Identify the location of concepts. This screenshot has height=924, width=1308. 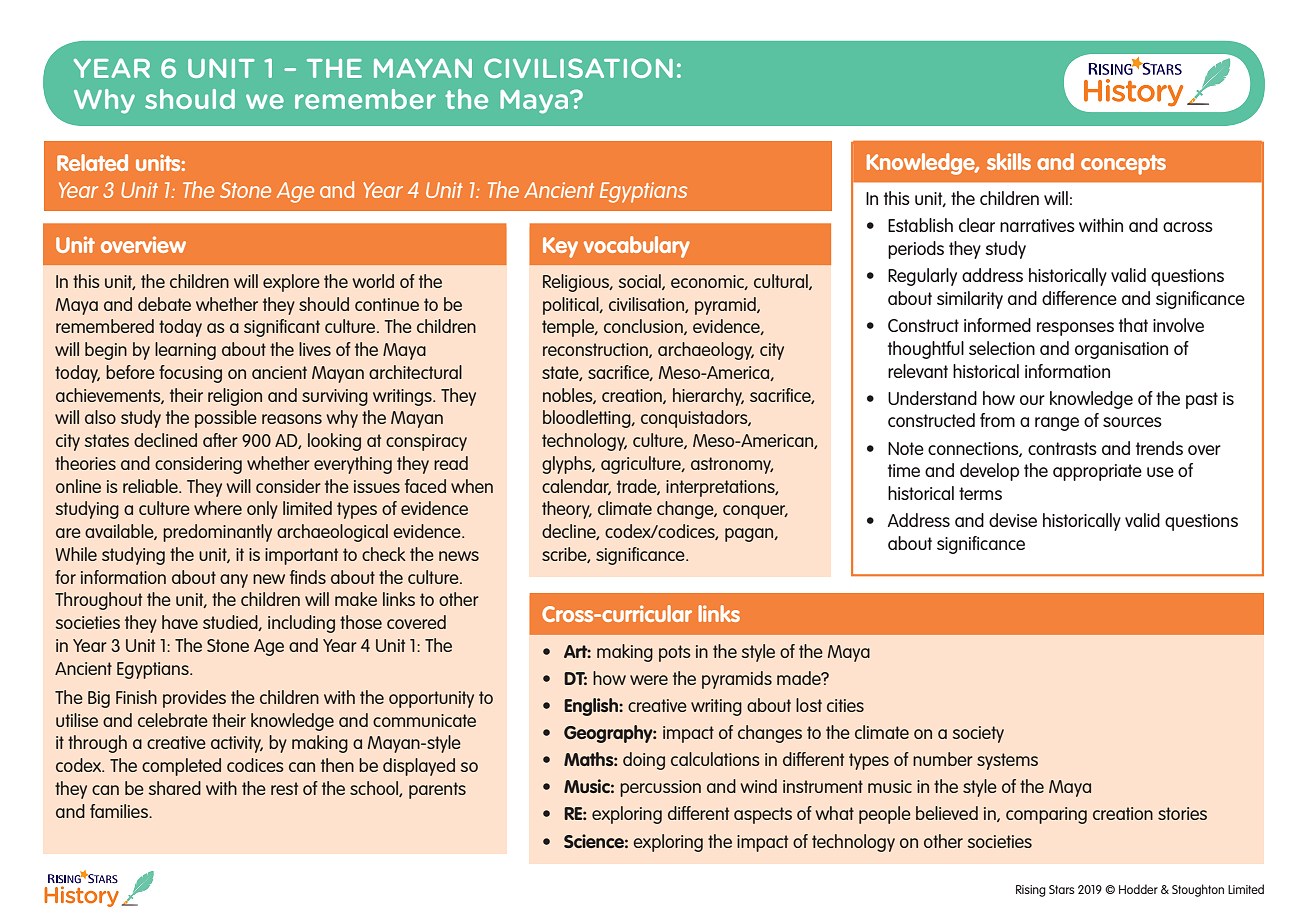
(1123, 165).
